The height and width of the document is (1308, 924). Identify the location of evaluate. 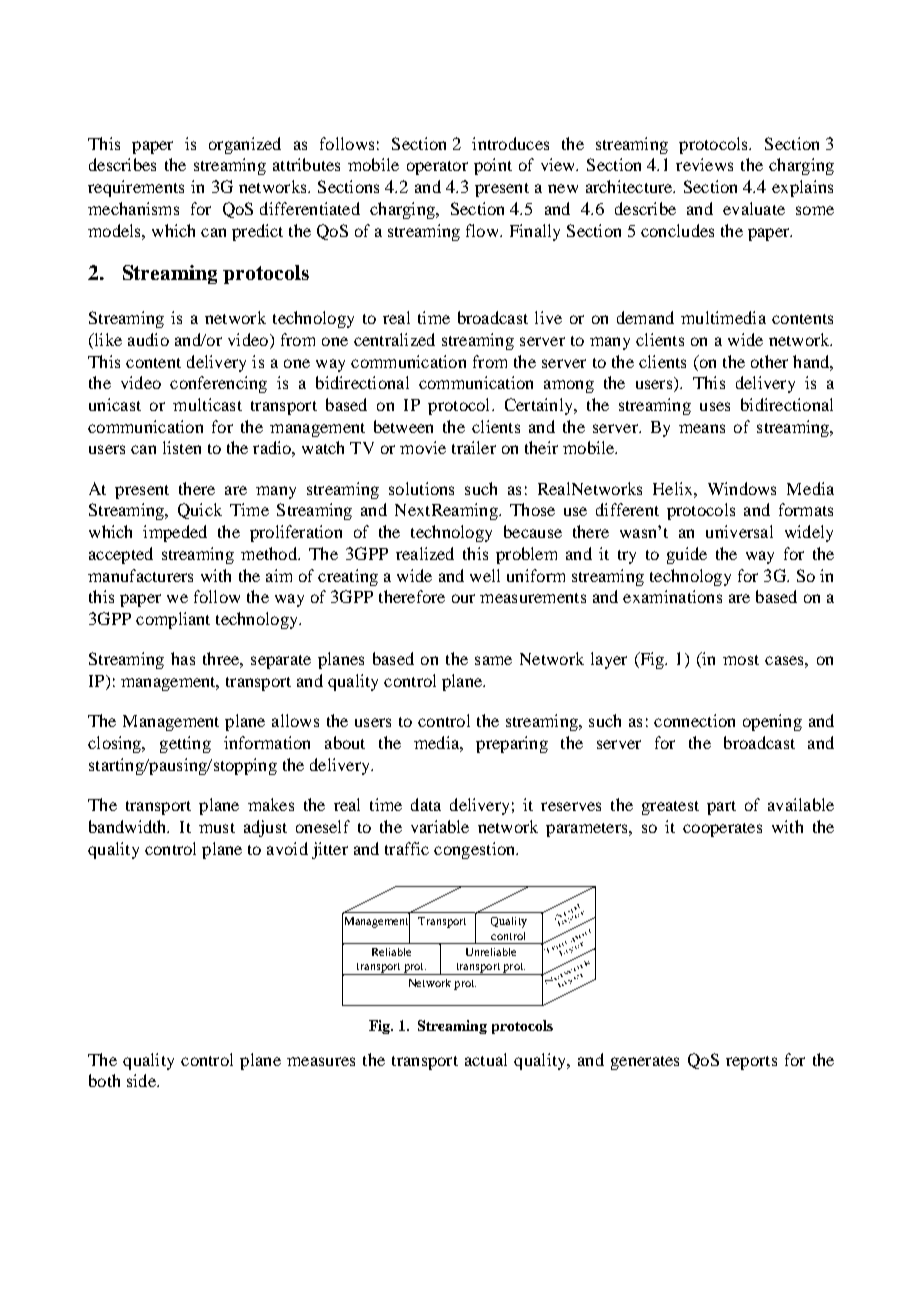
(754, 208).
